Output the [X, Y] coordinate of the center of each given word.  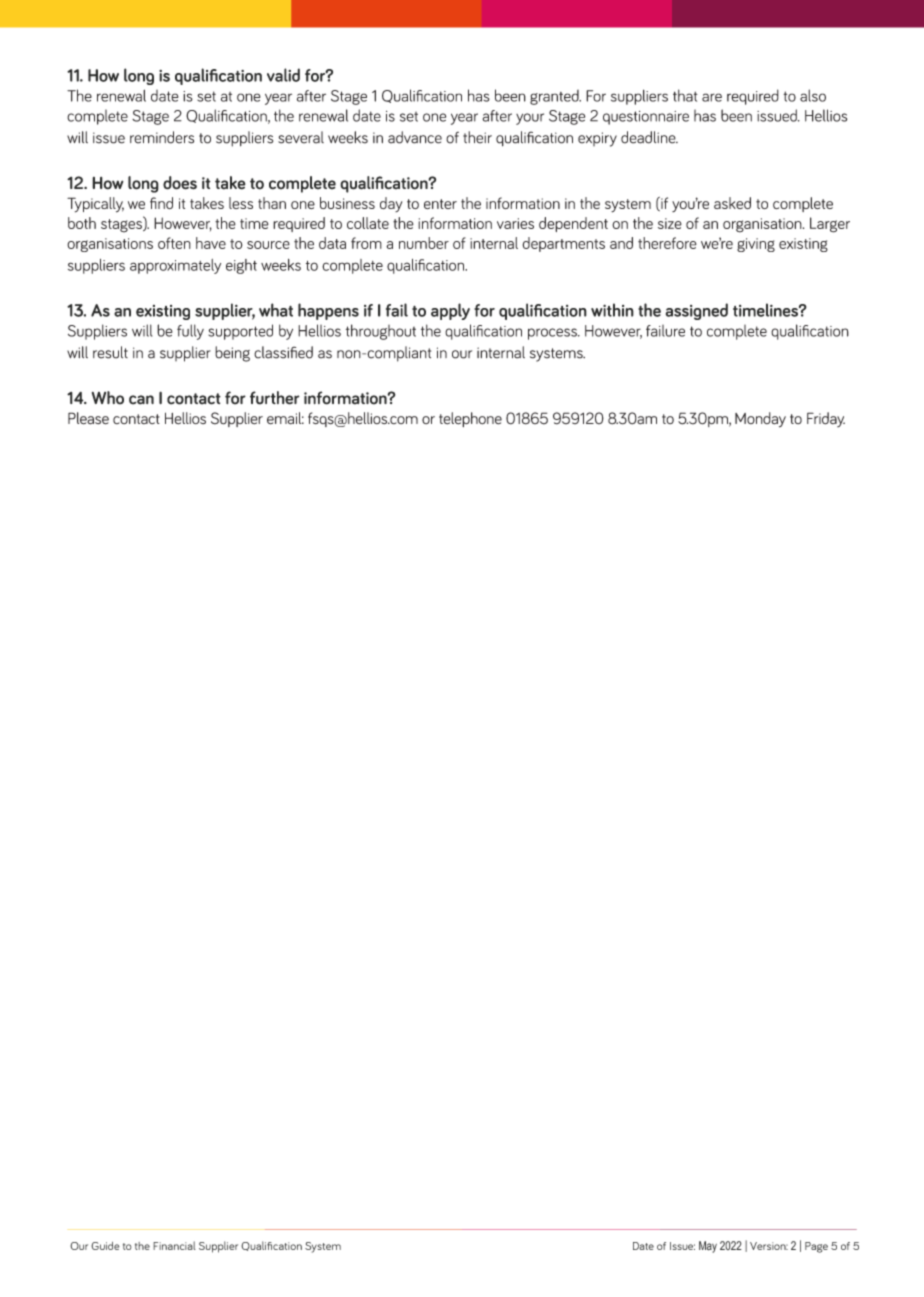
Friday [826, 419]
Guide [105, 1246]
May [708, 1247]
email [285, 418]
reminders [162, 137]
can [141, 400]
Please [88, 418]
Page [816, 1247]
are [712, 97]
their [477, 137]
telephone [470, 419]
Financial [174, 1245]
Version [769, 1246]
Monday [760, 420]
